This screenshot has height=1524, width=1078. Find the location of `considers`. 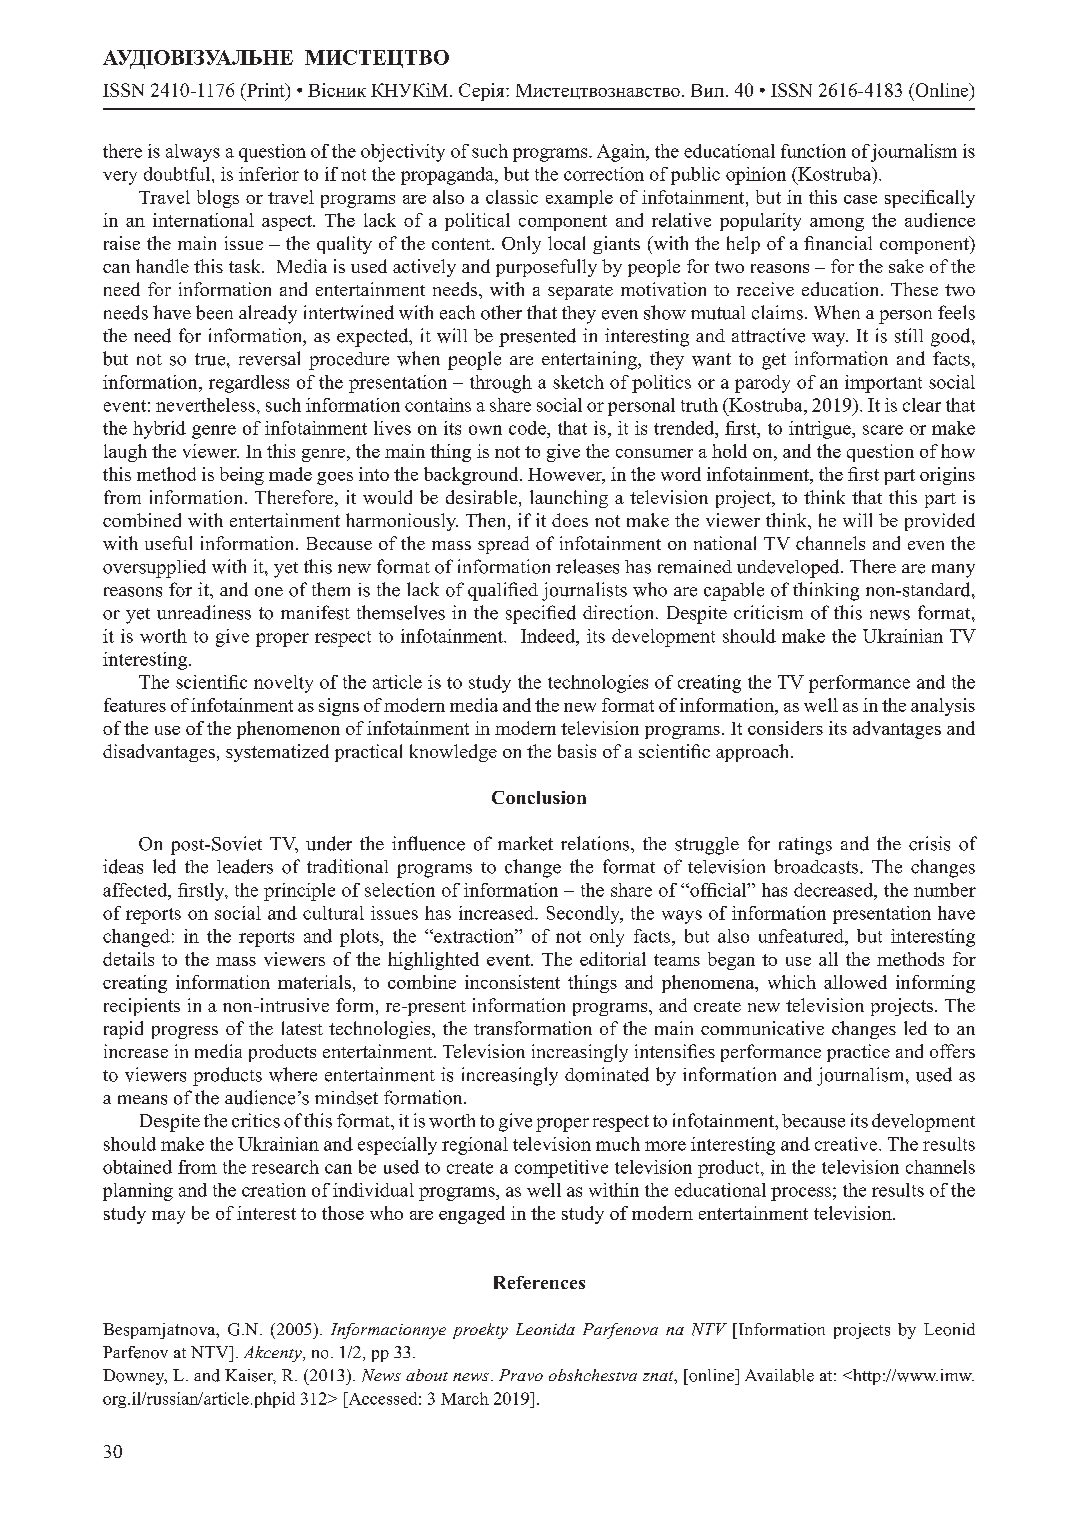

considers is located at coordinates (785, 728).
